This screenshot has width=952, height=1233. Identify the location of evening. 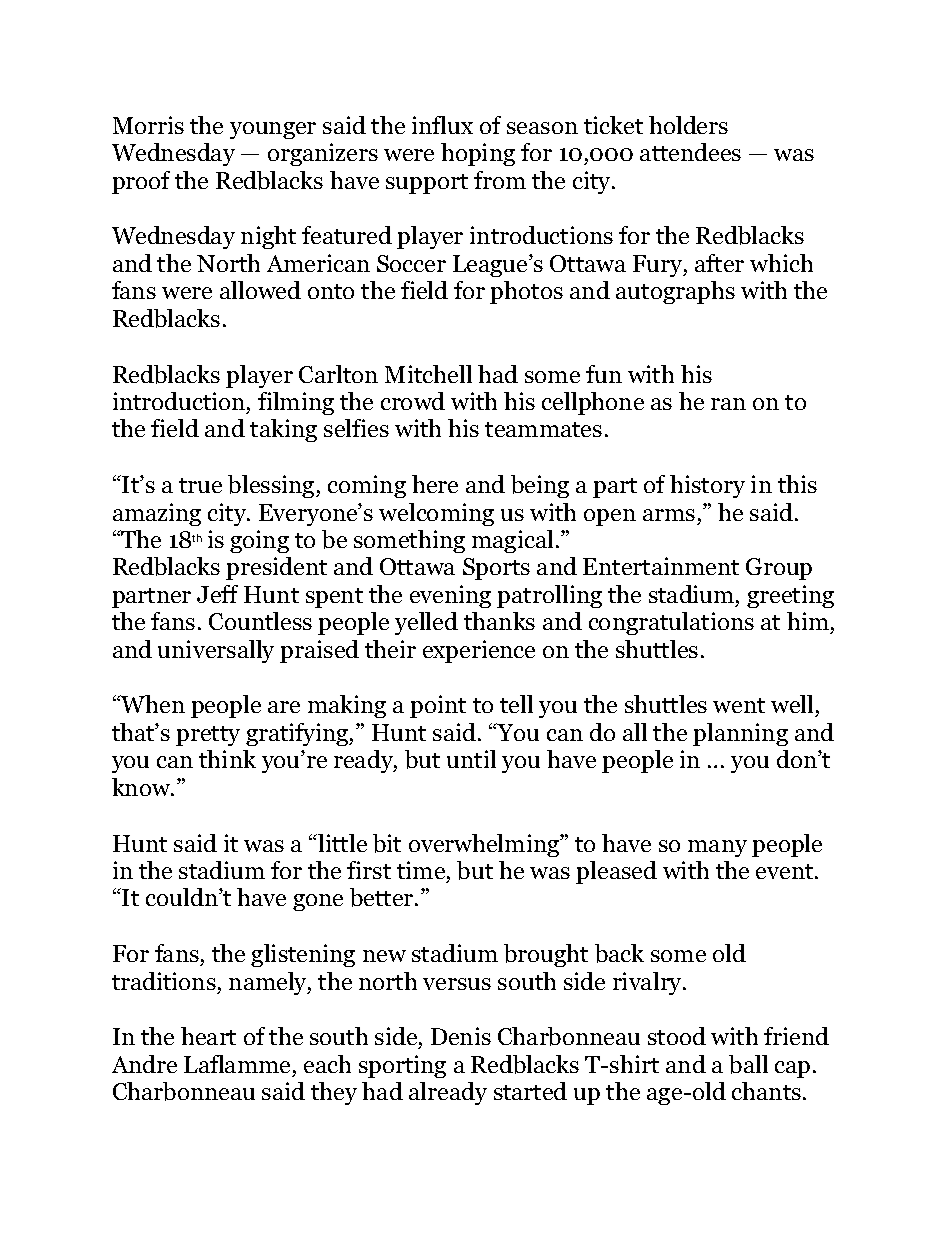
(450, 596).
